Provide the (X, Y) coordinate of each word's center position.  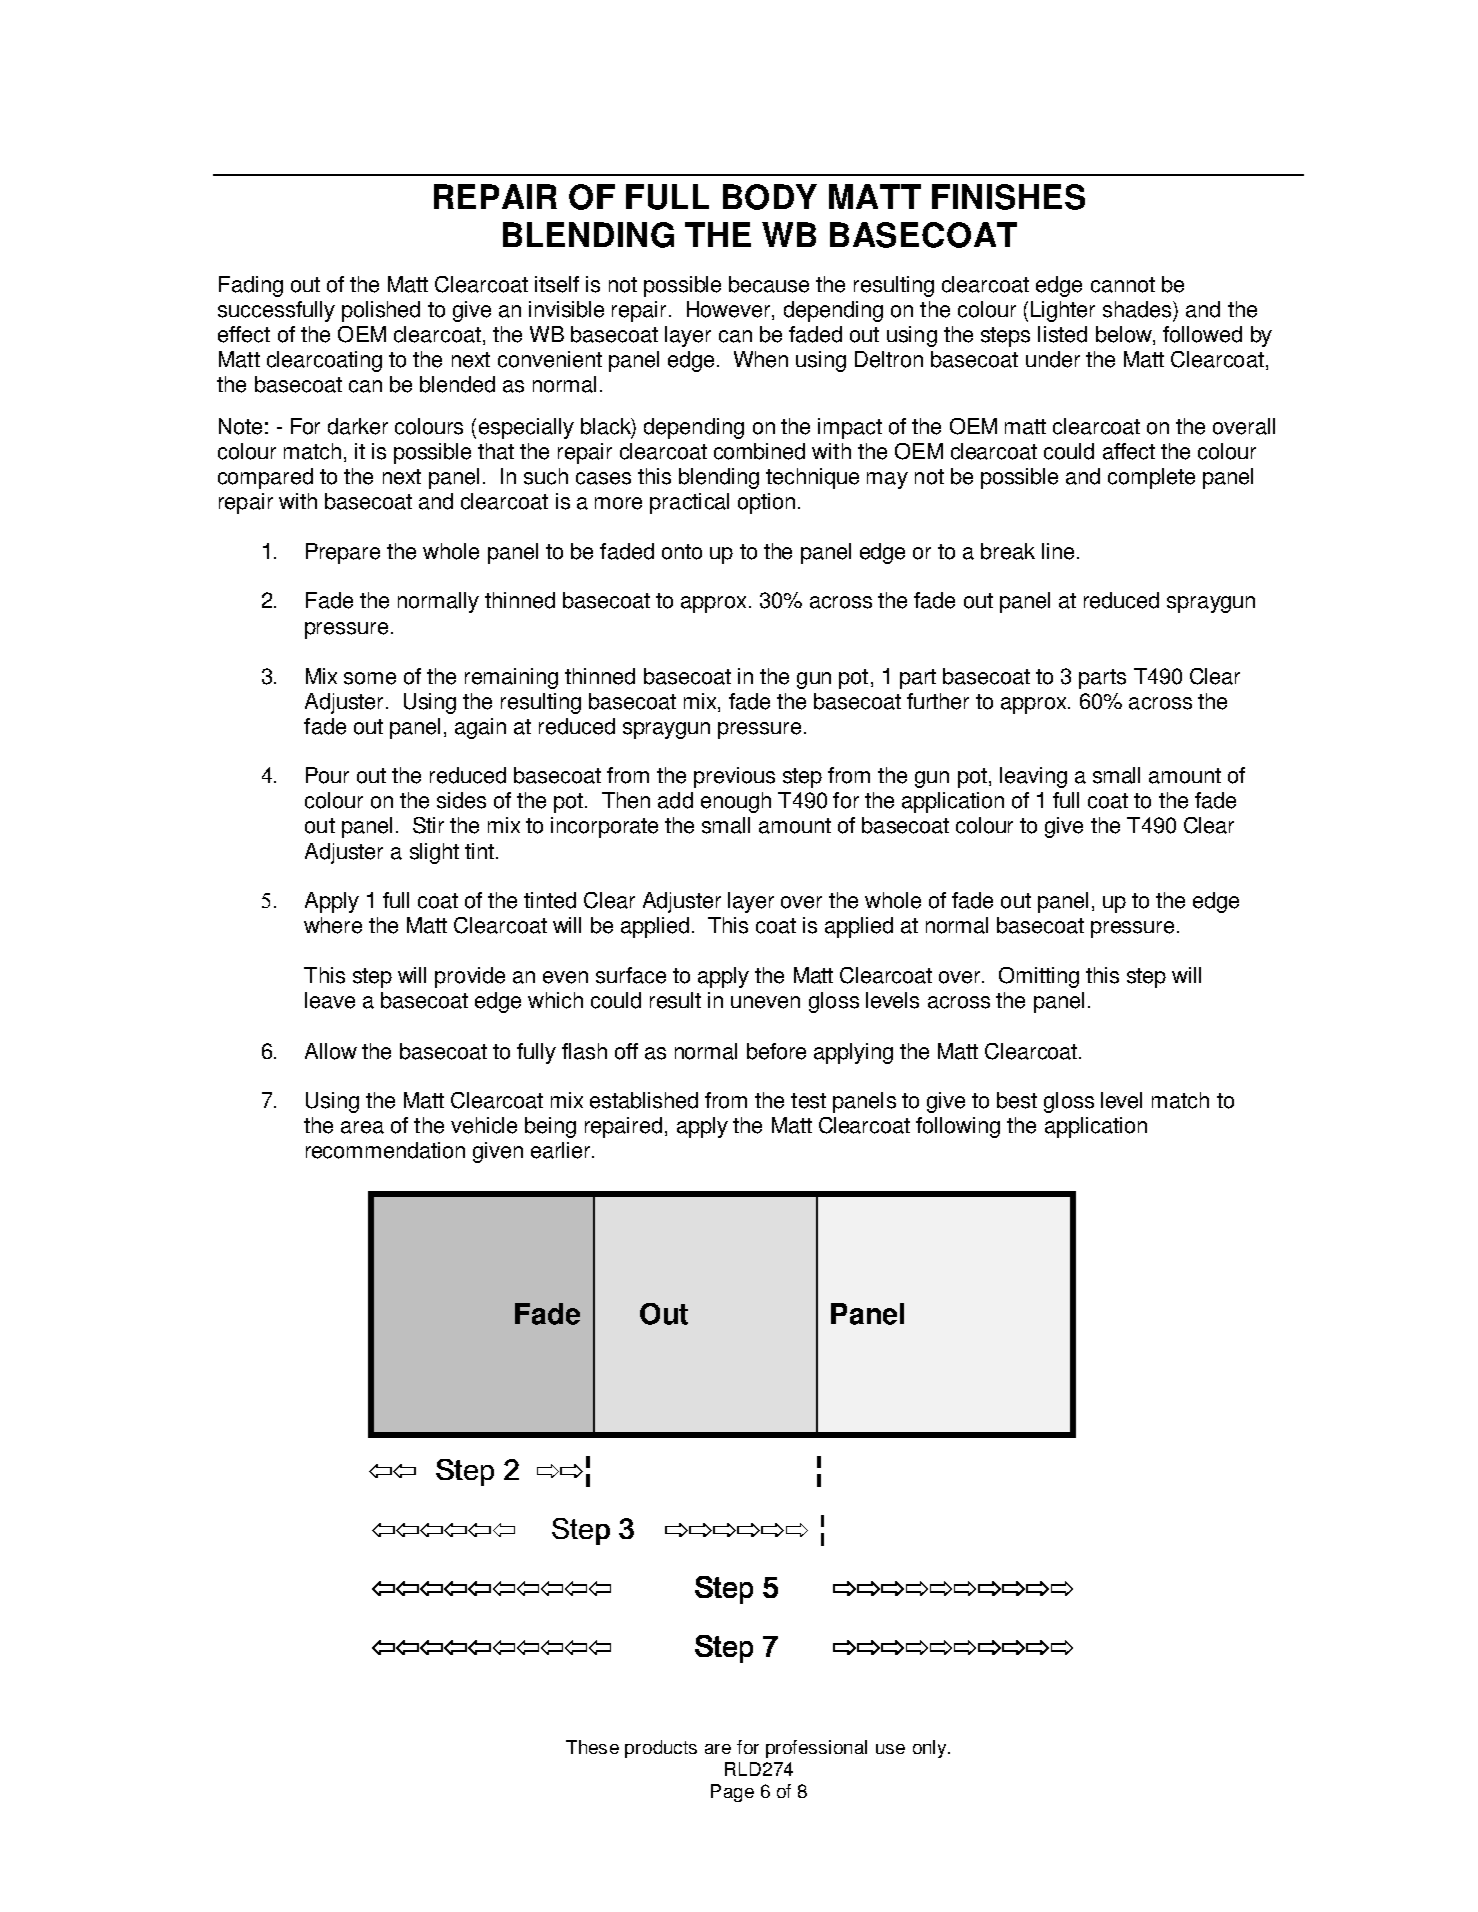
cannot (1123, 285)
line (1058, 551)
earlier (562, 1150)
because (769, 284)
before (776, 1051)
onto (682, 552)
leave (330, 1000)
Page (732, 1793)
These (592, 1747)
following (958, 1127)
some (370, 678)
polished (381, 311)
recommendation (385, 1150)
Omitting (1039, 977)
